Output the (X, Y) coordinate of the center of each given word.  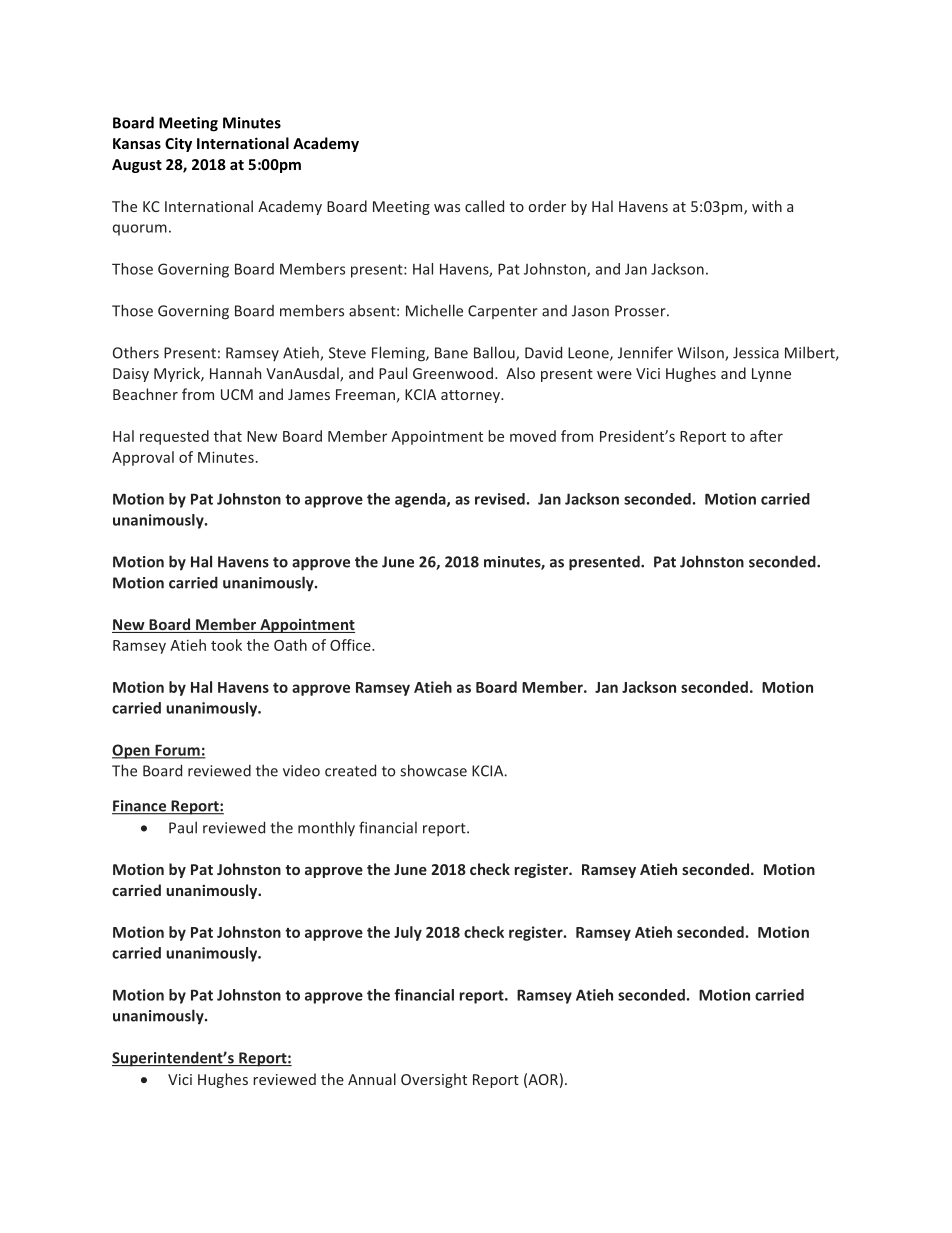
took (226, 645)
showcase (433, 770)
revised (500, 499)
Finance (140, 807)
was (447, 208)
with (767, 206)
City (178, 144)
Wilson (701, 353)
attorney (471, 396)
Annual (372, 1079)
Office (351, 645)
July (408, 933)
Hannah (235, 373)
